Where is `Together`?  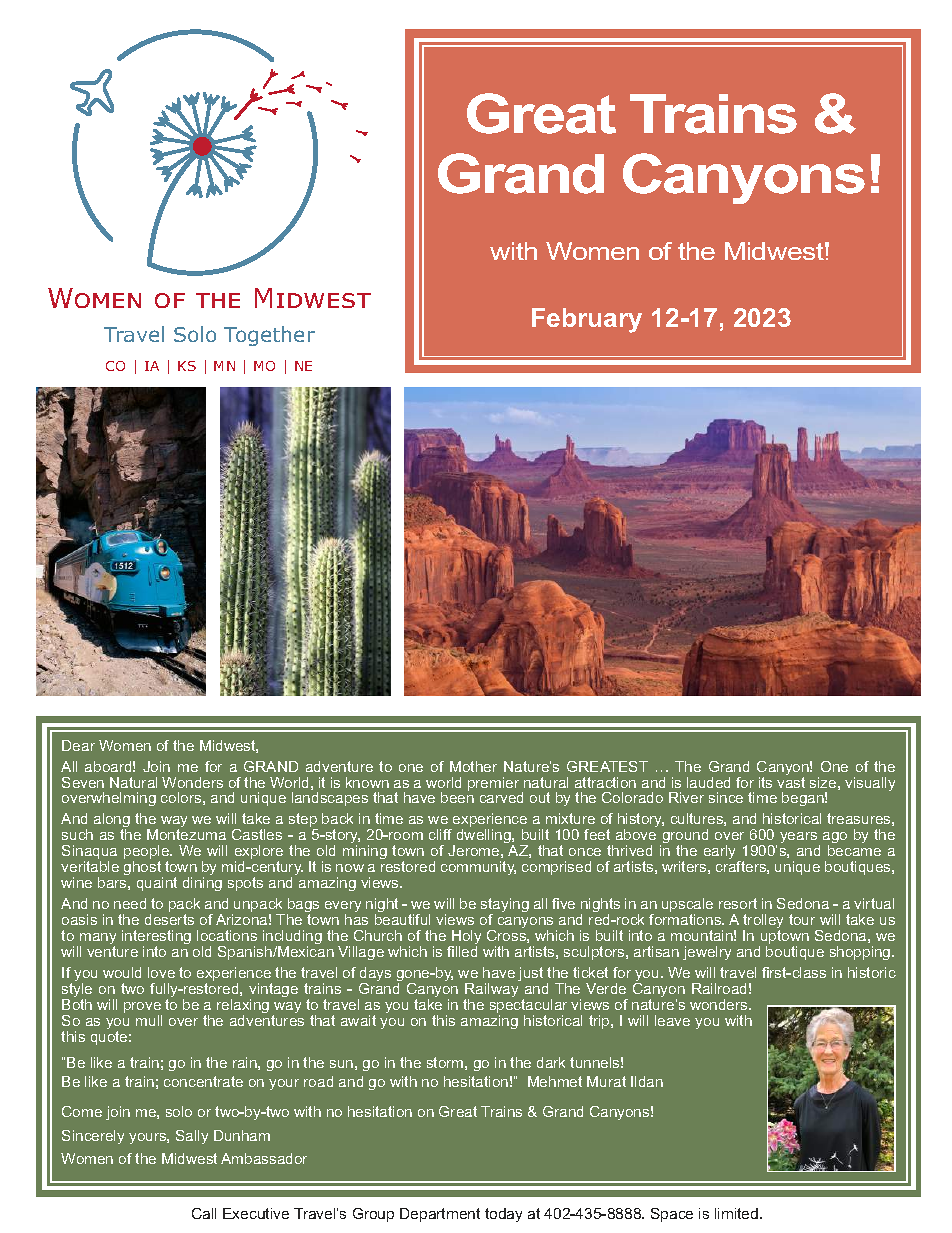
Together is located at coordinates (269, 336).
